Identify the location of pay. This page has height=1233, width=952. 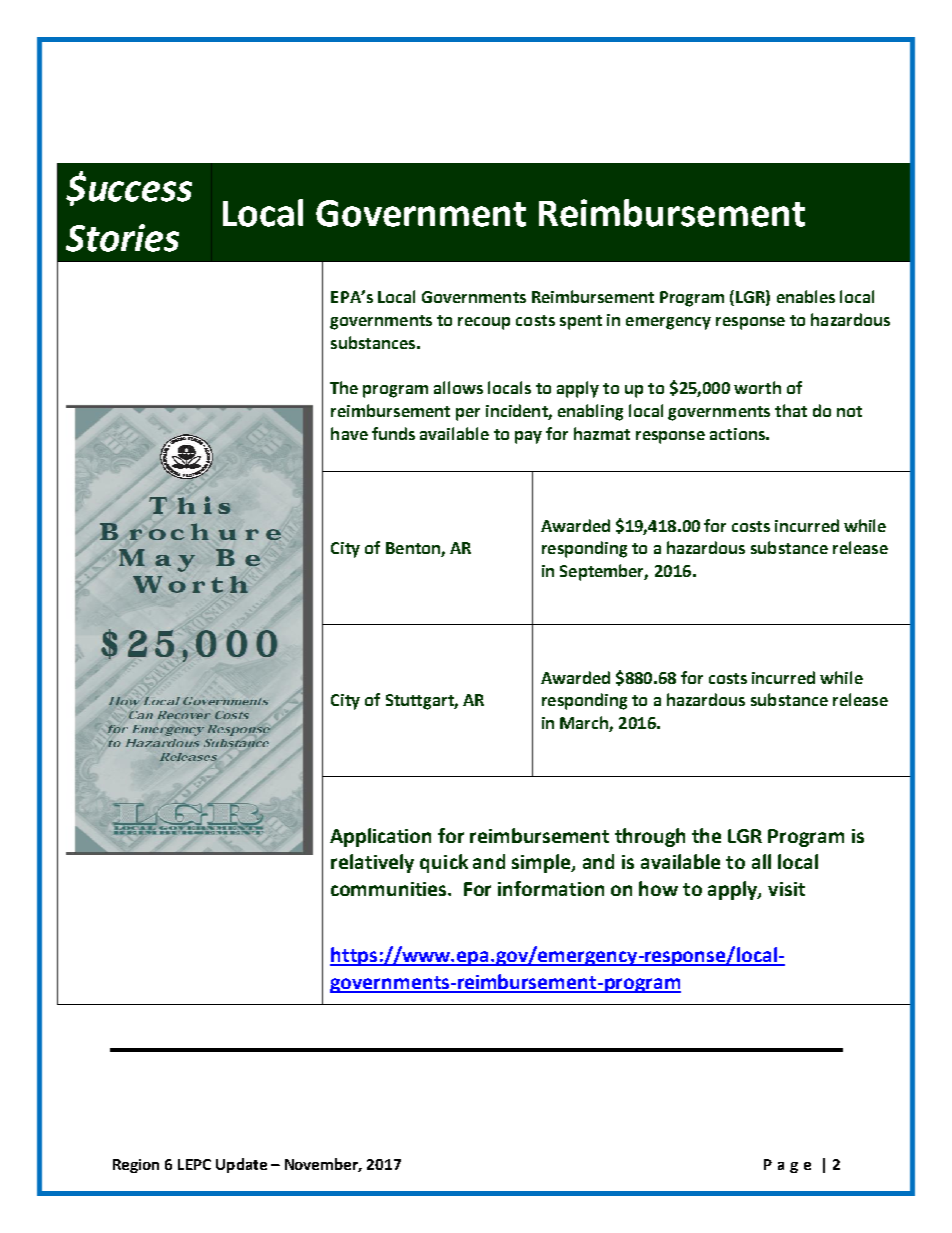
(528, 437).
